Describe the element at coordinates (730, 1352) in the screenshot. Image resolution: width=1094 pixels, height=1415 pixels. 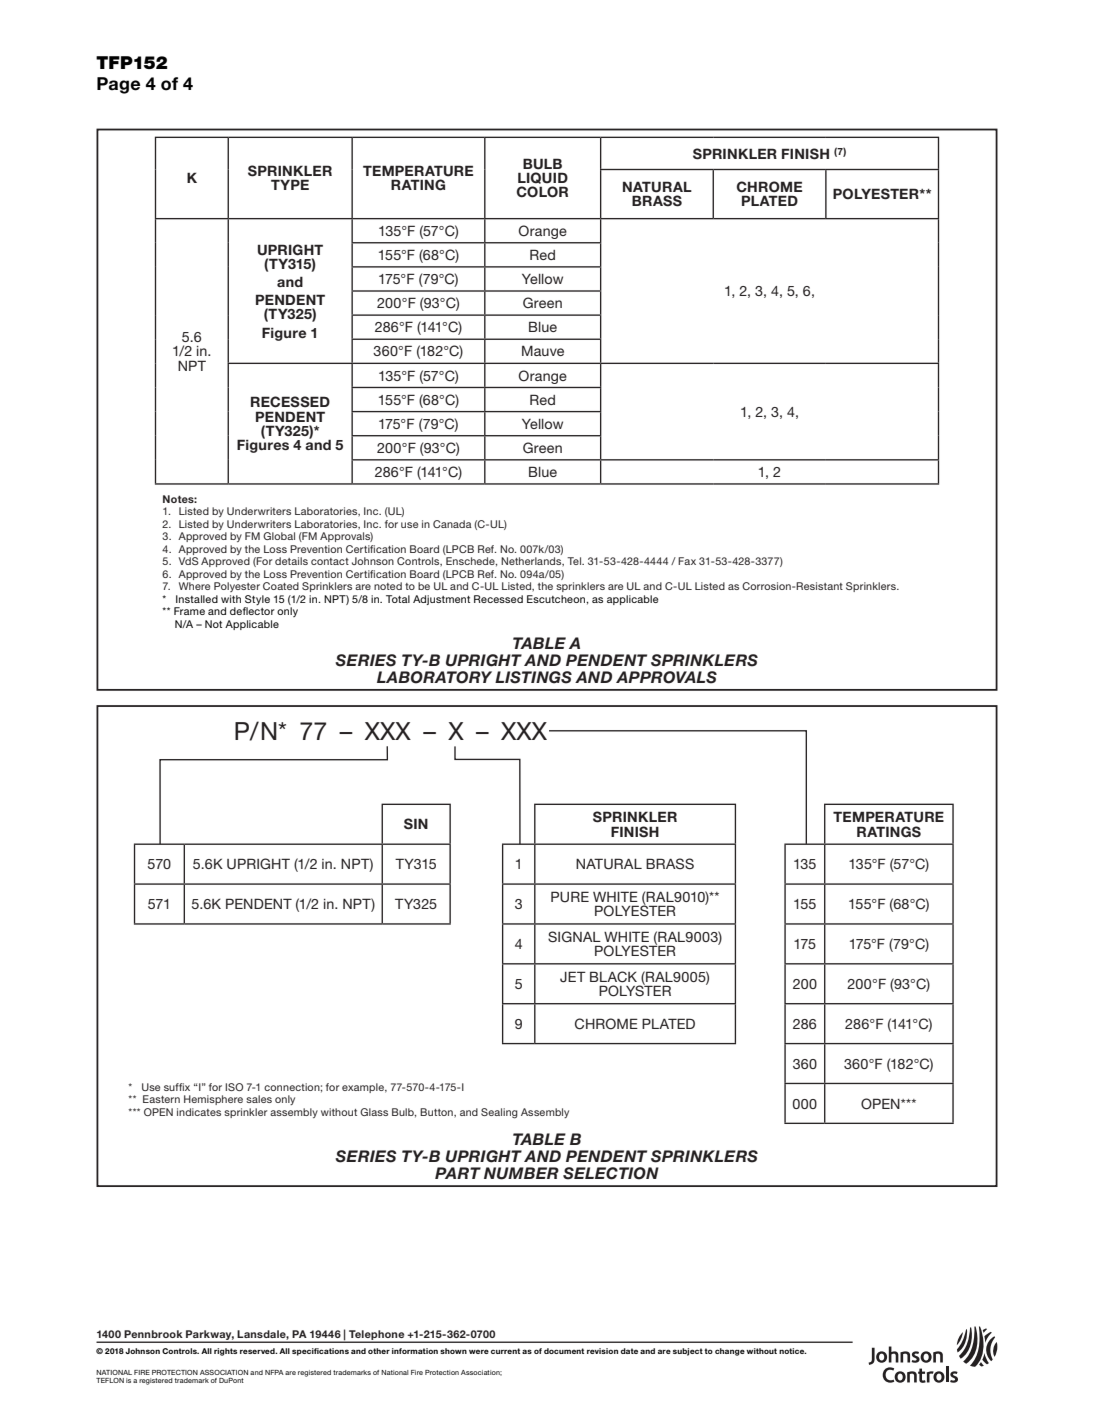
I see `change` at that location.
